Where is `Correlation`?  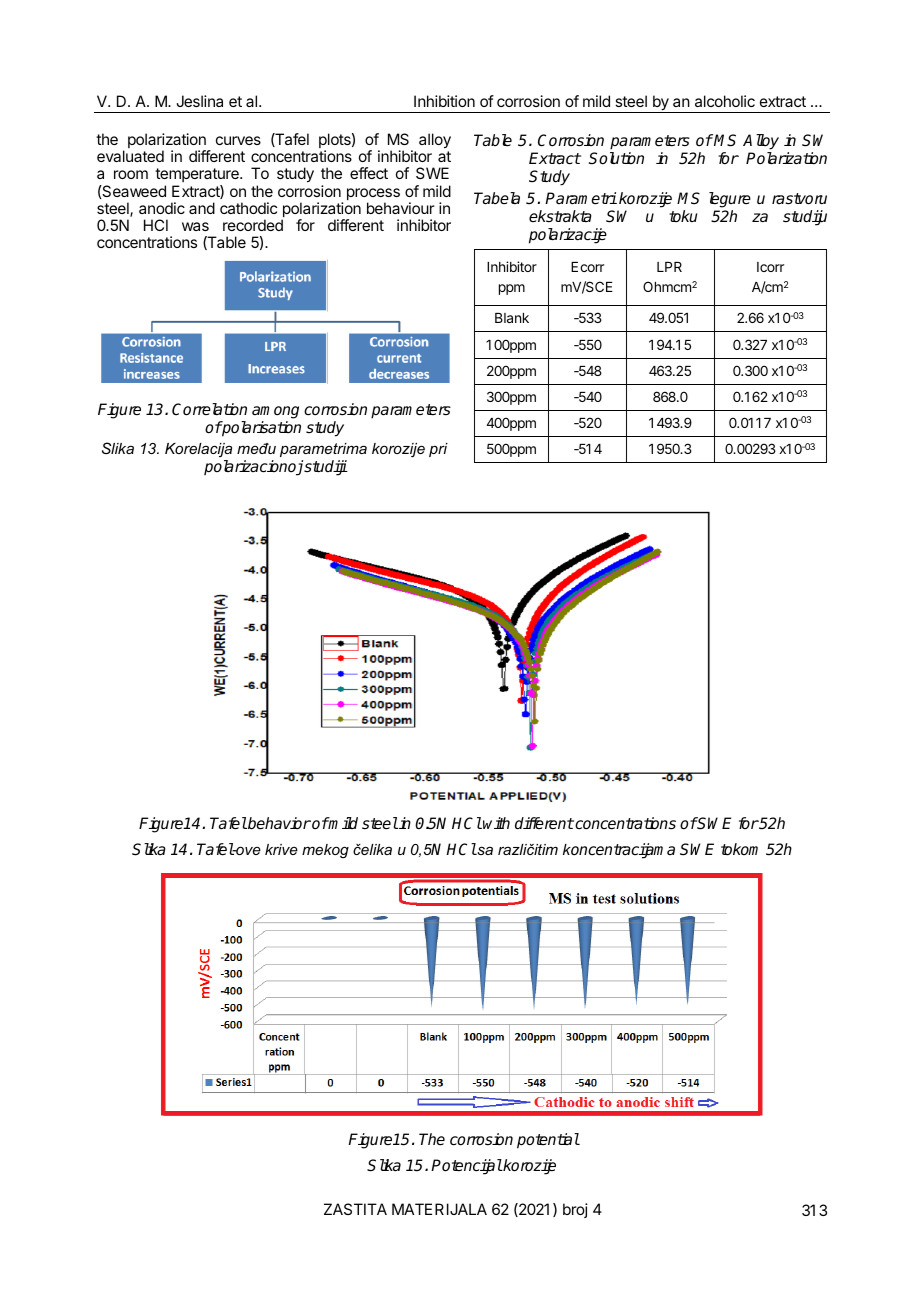 Correlation is located at coordinates (209, 409).
